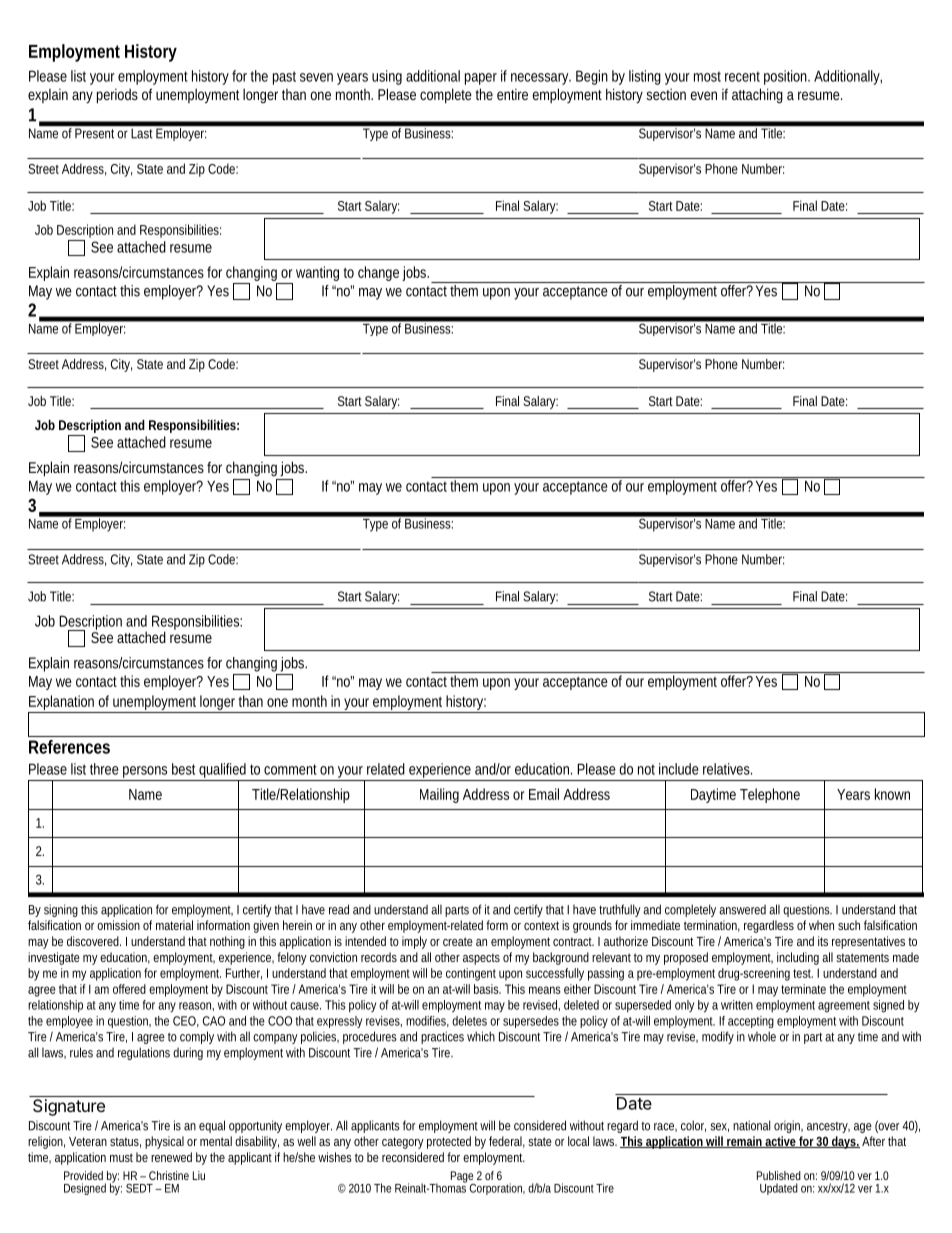  What do you see at coordinates (117, 96) in the screenshot?
I see `periods` at bounding box center [117, 96].
